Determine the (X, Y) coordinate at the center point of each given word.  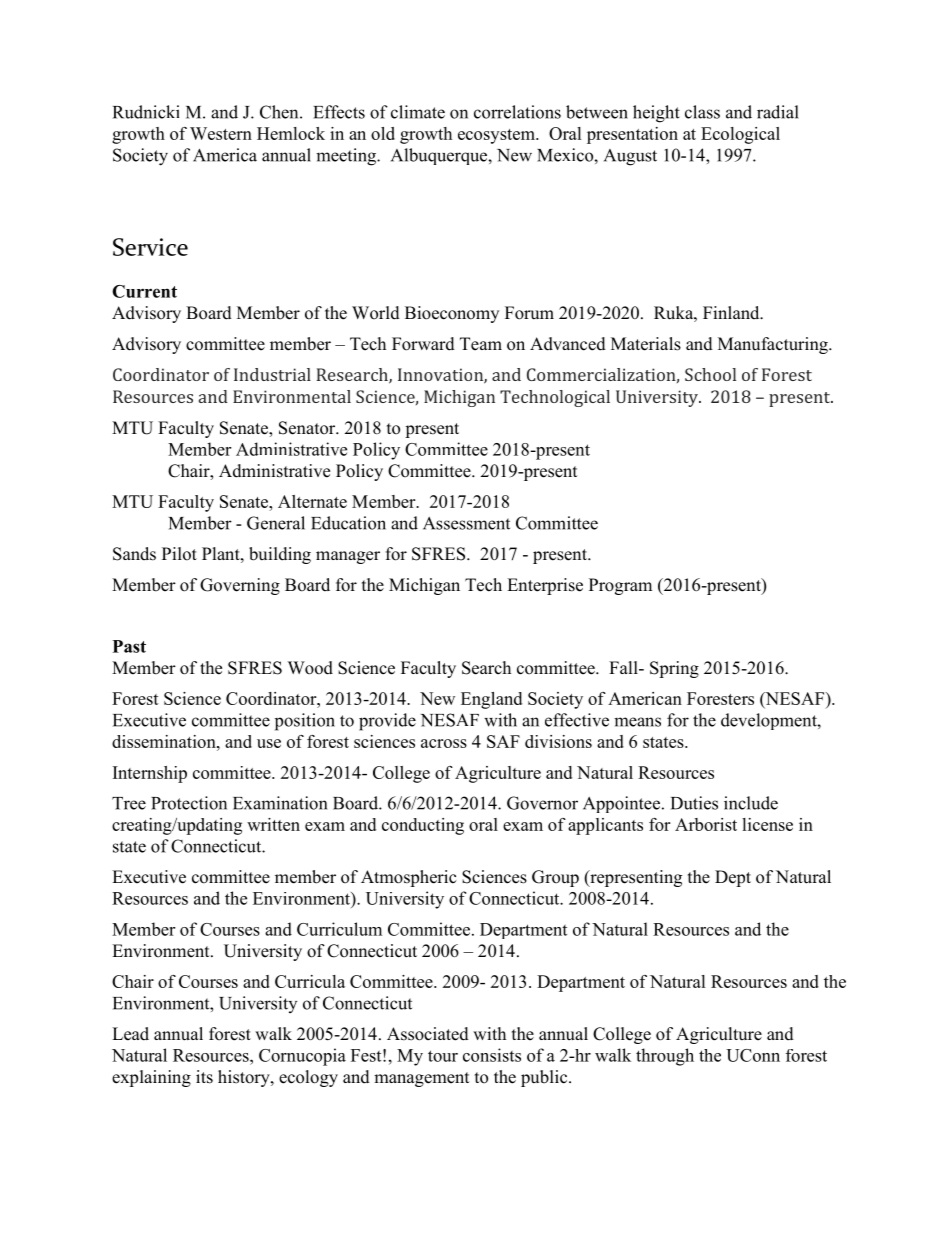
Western (221, 133)
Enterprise (545, 586)
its (204, 1077)
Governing (240, 586)
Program (620, 586)
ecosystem (497, 136)
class (702, 112)
